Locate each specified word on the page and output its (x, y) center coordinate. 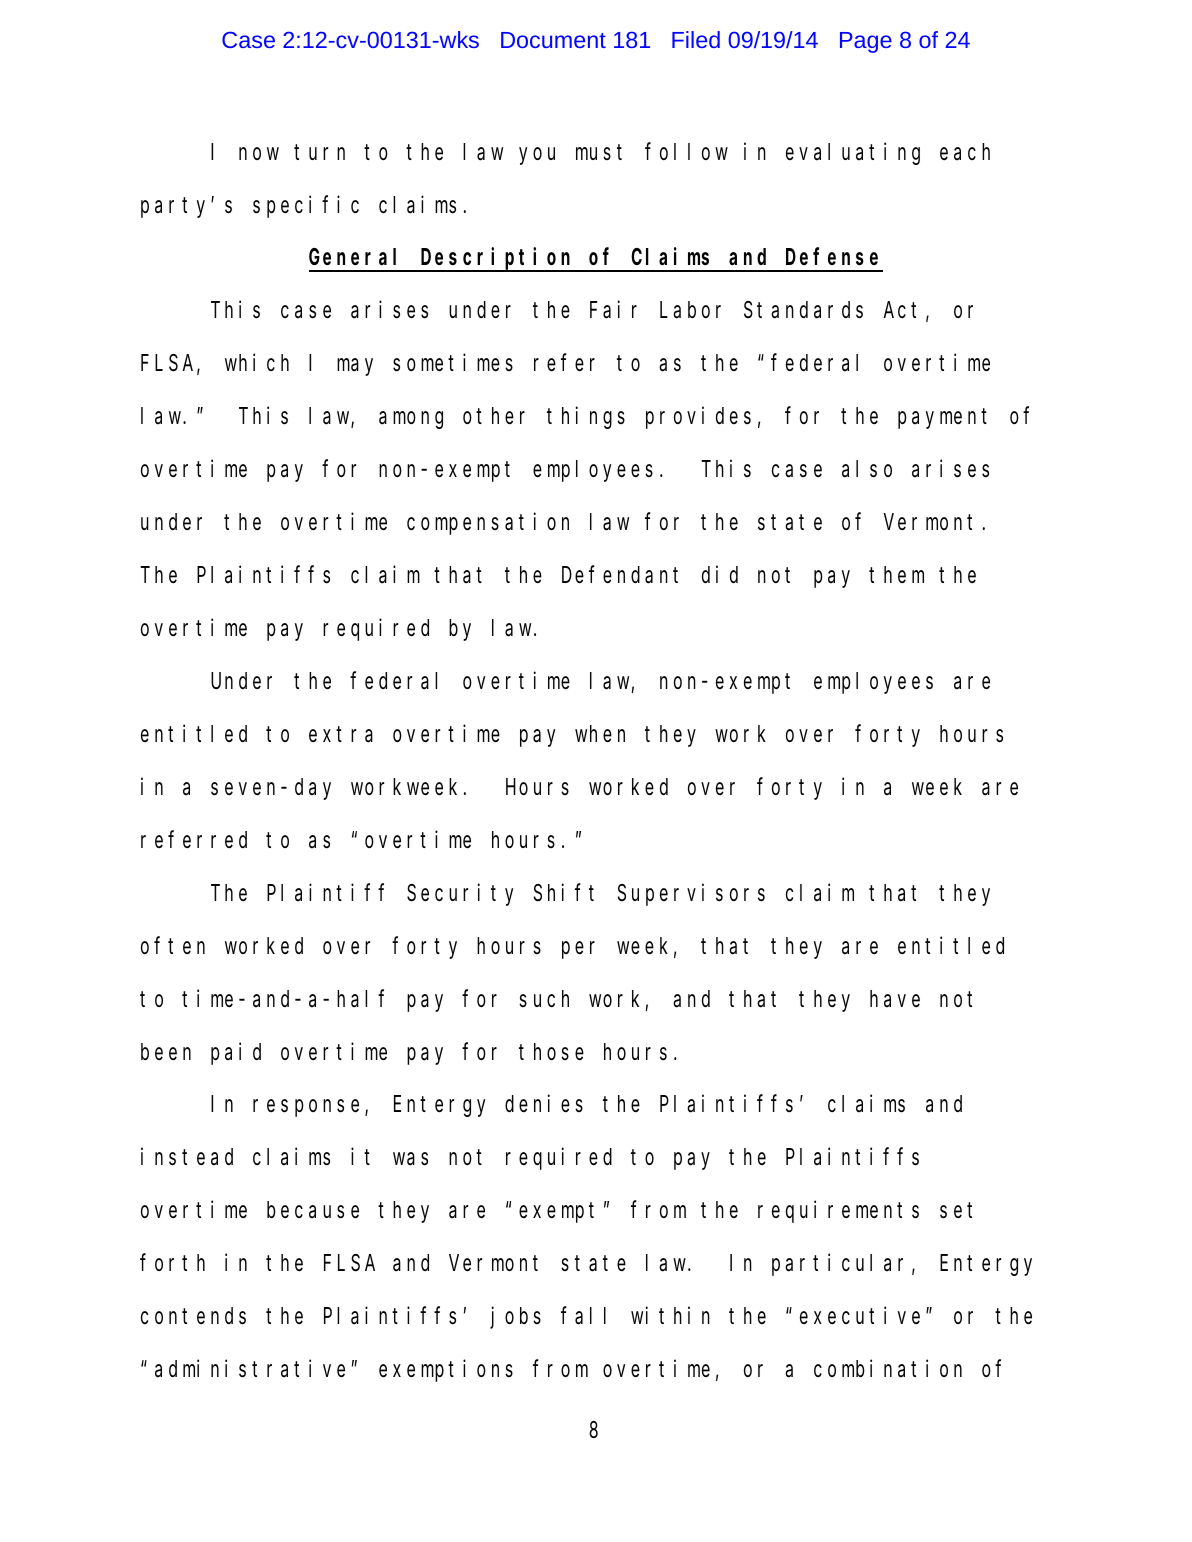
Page (866, 42)
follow (686, 151)
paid (236, 1053)
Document (553, 40)
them (896, 575)
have (895, 999)
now (259, 153)
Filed (696, 39)
